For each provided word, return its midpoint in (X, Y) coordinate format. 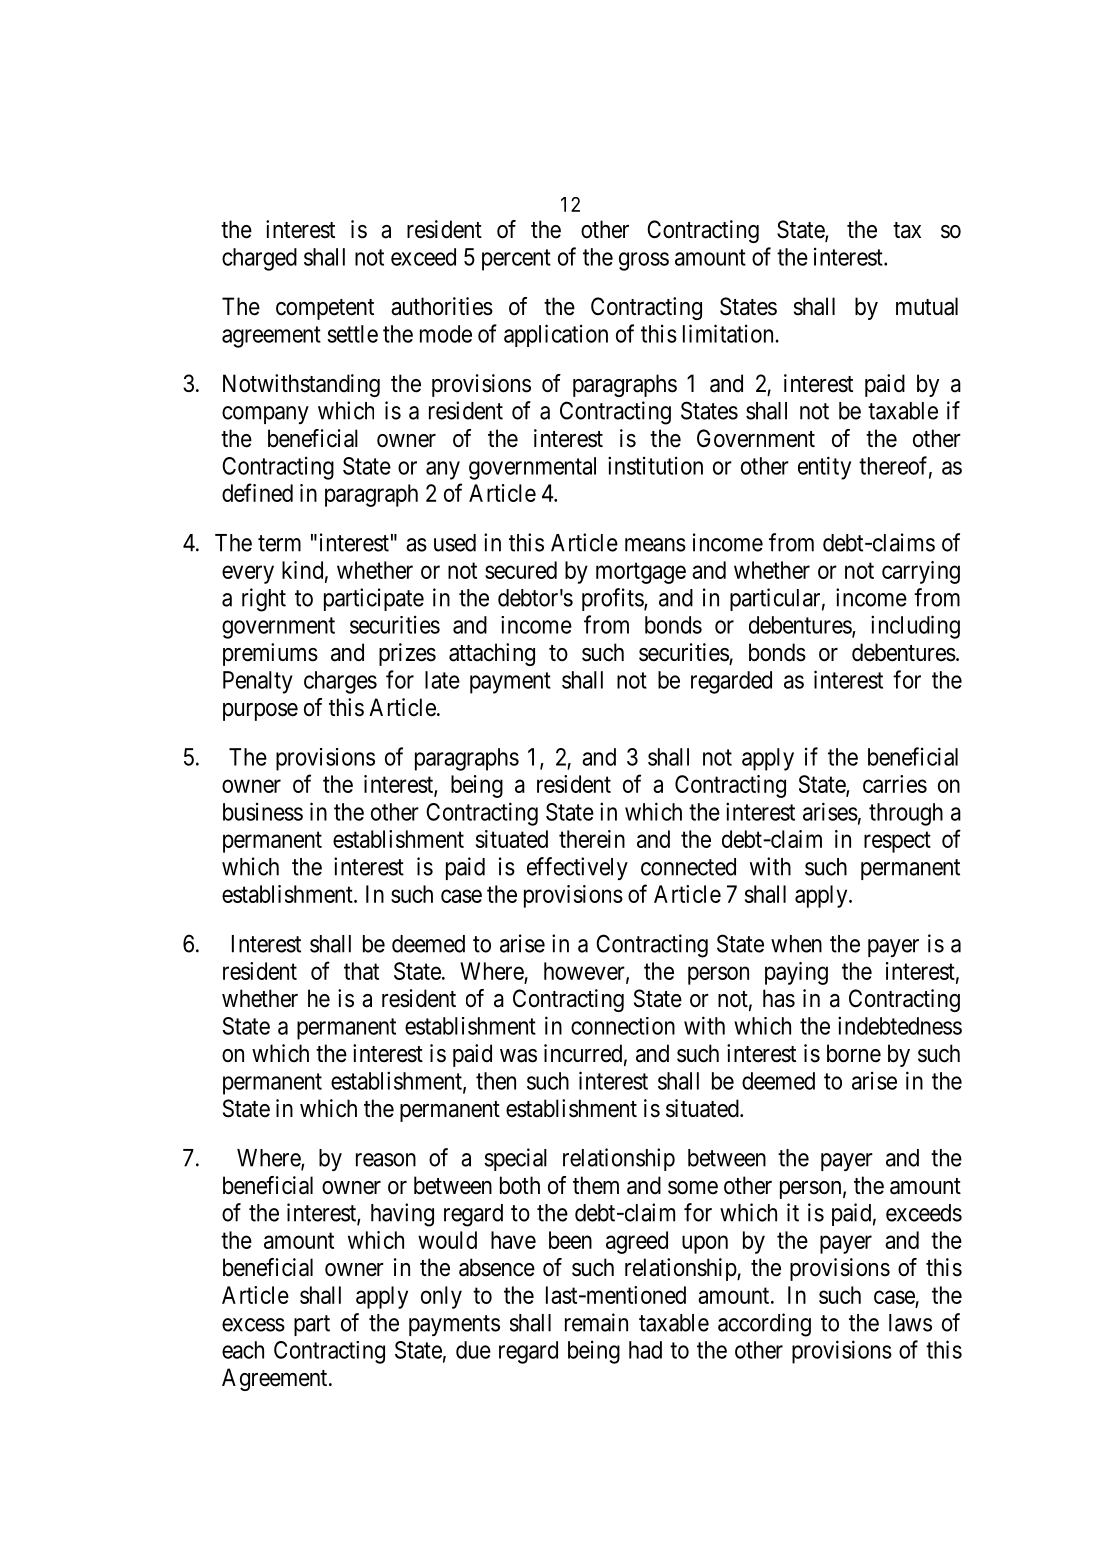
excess (253, 1325)
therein (592, 839)
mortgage (641, 573)
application (556, 335)
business (263, 812)
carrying (921, 572)
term (279, 543)
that (361, 971)
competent (325, 309)
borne (854, 1053)
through (906, 814)
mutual (927, 306)
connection (623, 1026)
